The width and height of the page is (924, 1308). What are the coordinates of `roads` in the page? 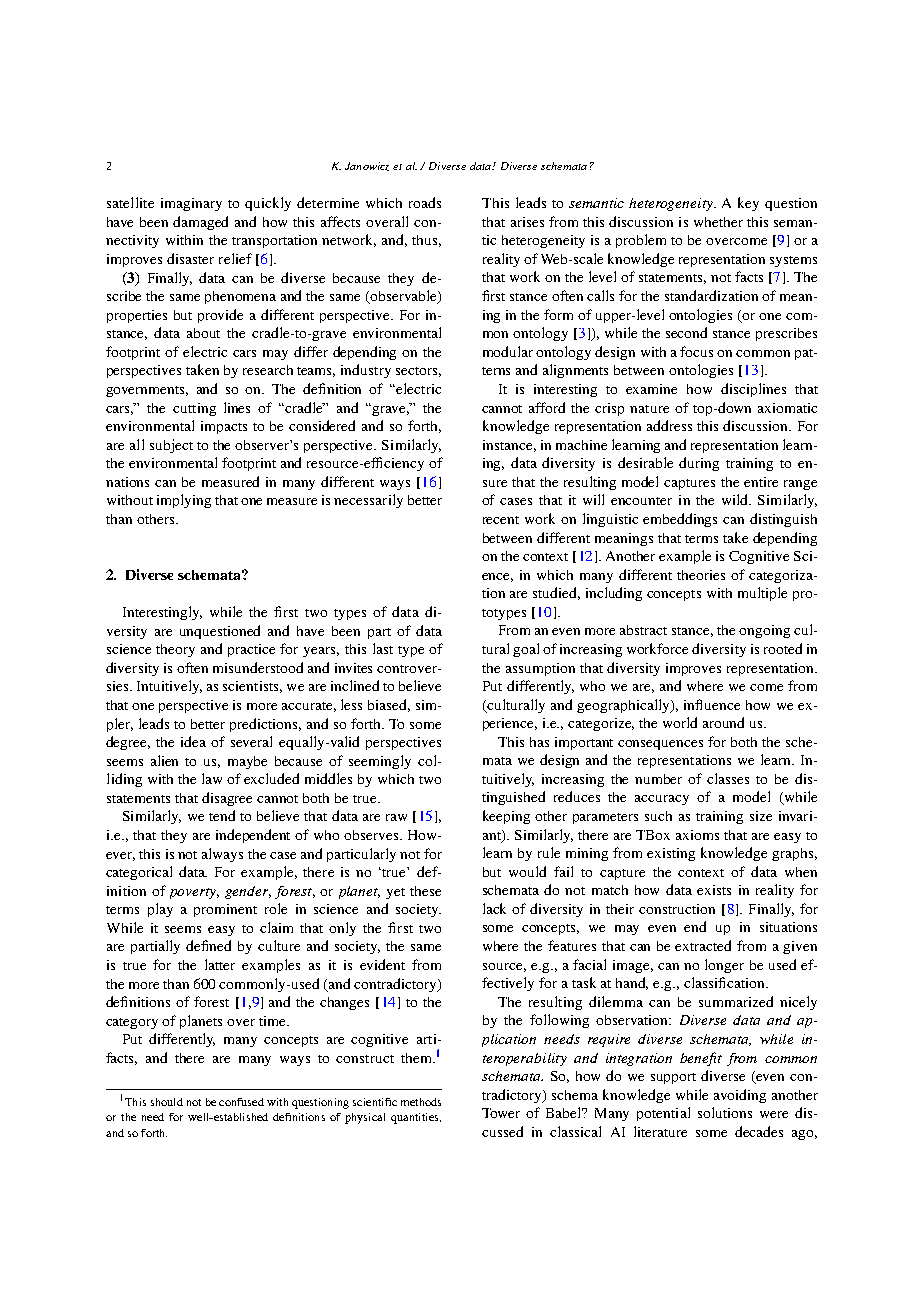 It's located at (425, 202).
